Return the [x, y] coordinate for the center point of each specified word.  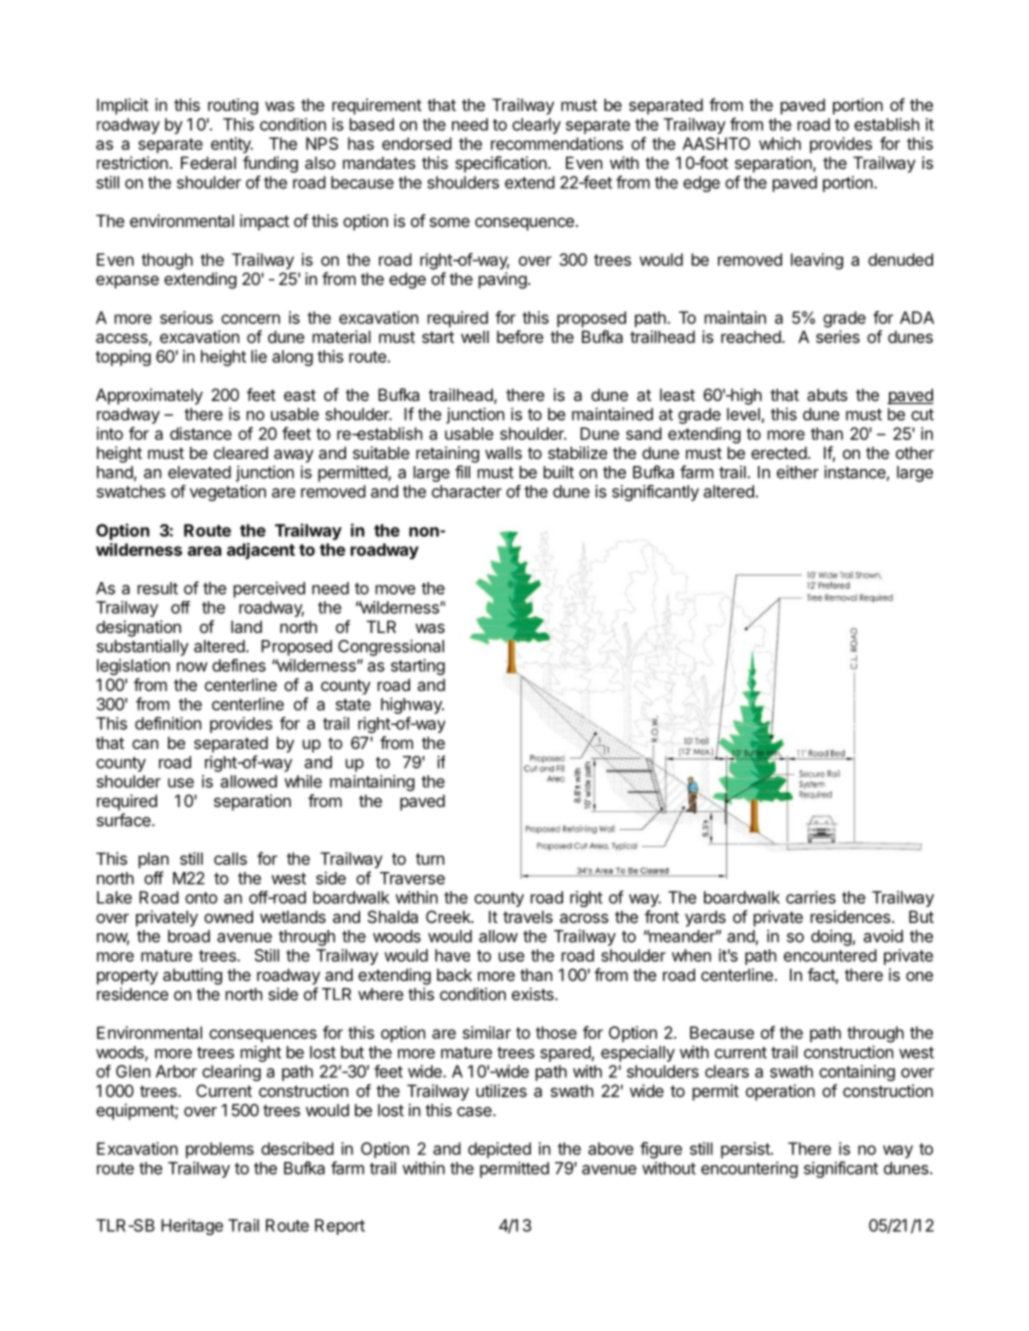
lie [259, 356]
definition [168, 723]
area [205, 551]
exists [534, 994]
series [838, 336]
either [798, 472]
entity [232, 145]
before [520, 336]
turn [430, 859]
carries [811, 897]
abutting [192, 976]
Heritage [192, 1227]
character [467, 491]
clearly [536, 126]
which [780, 143]
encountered [830, 955]
